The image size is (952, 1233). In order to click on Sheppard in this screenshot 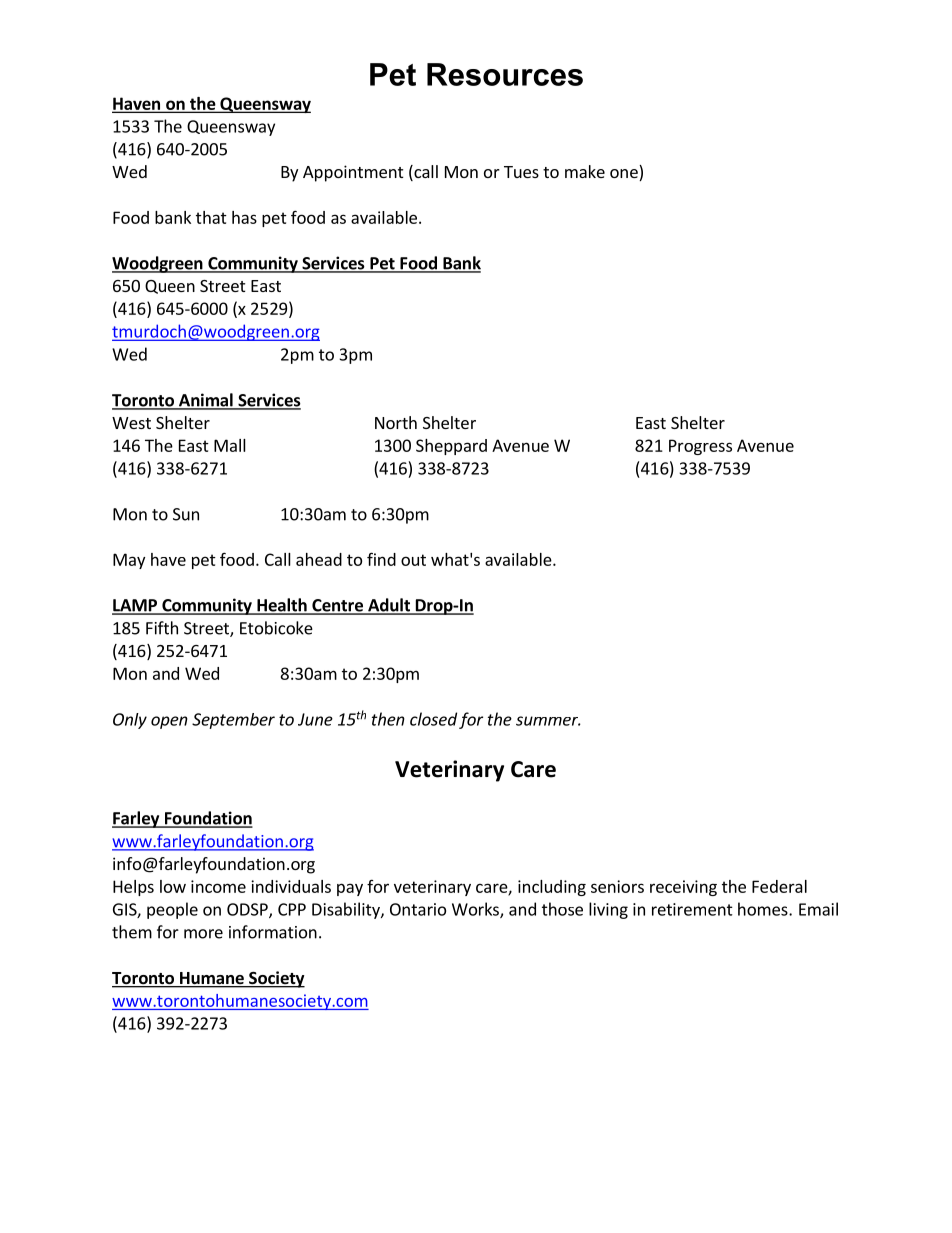, I will do `click(451, 447)`.
